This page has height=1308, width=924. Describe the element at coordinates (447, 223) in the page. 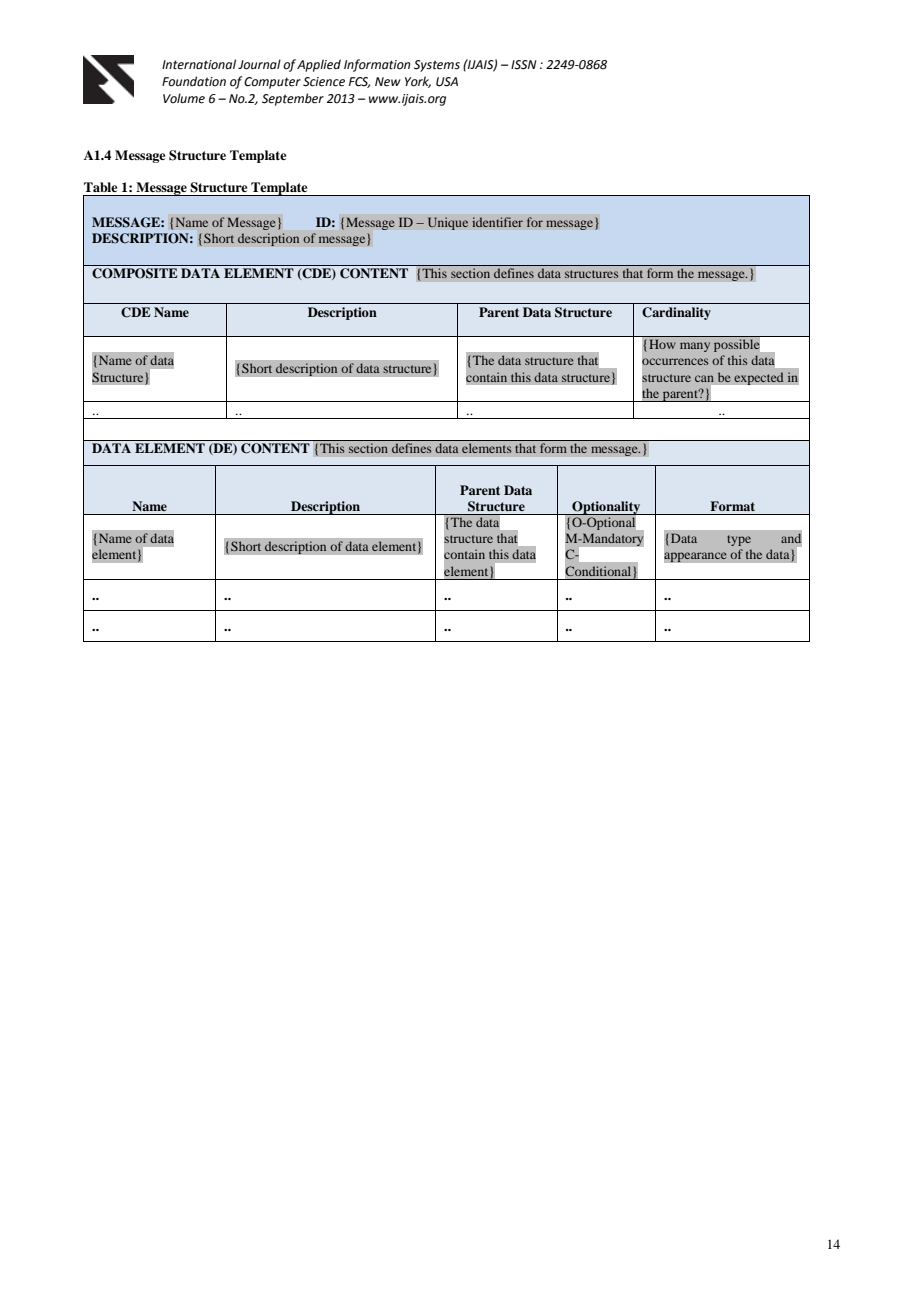

I see `Unique` at that location.
